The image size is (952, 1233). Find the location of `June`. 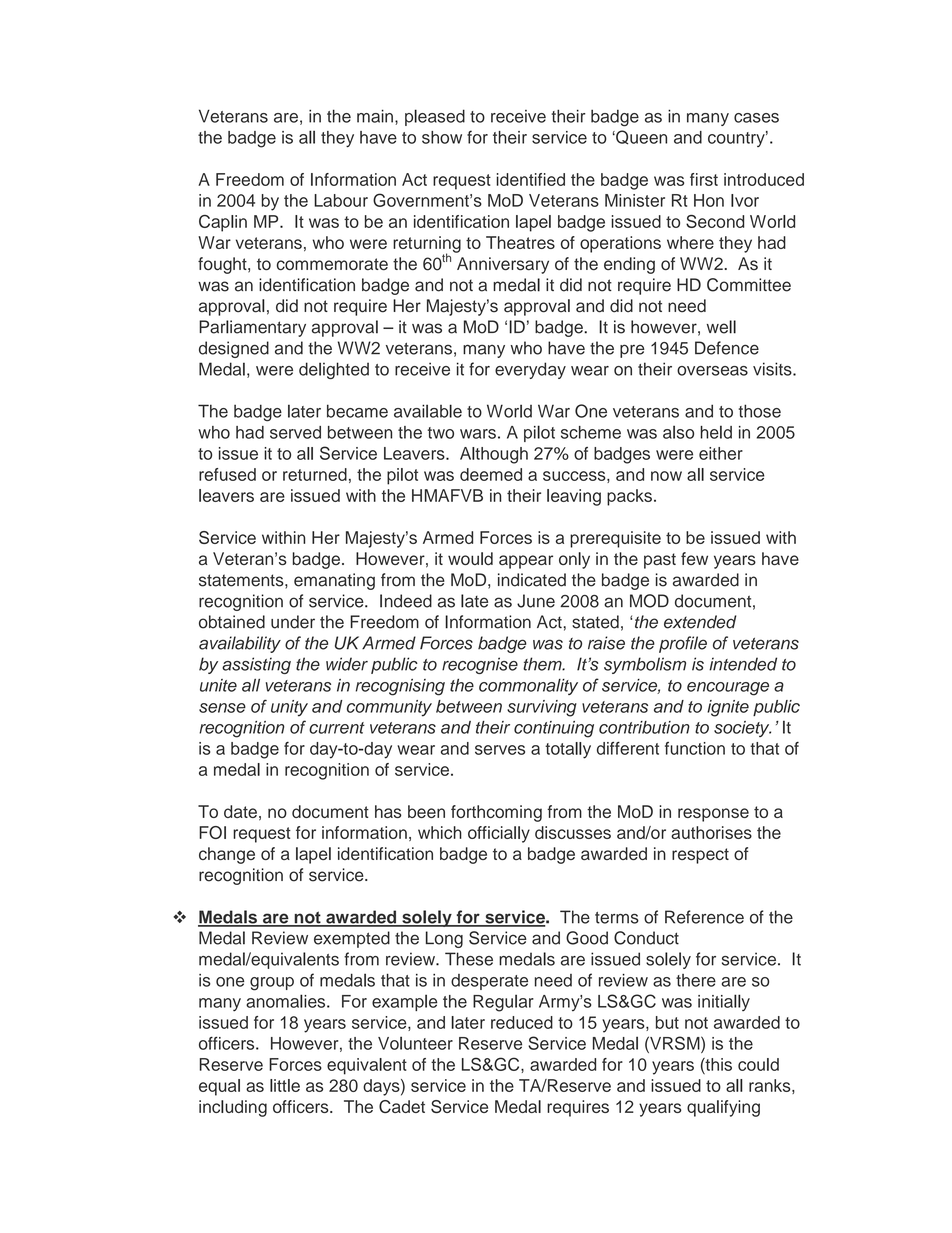

June is located at coordinates (536, 601).
